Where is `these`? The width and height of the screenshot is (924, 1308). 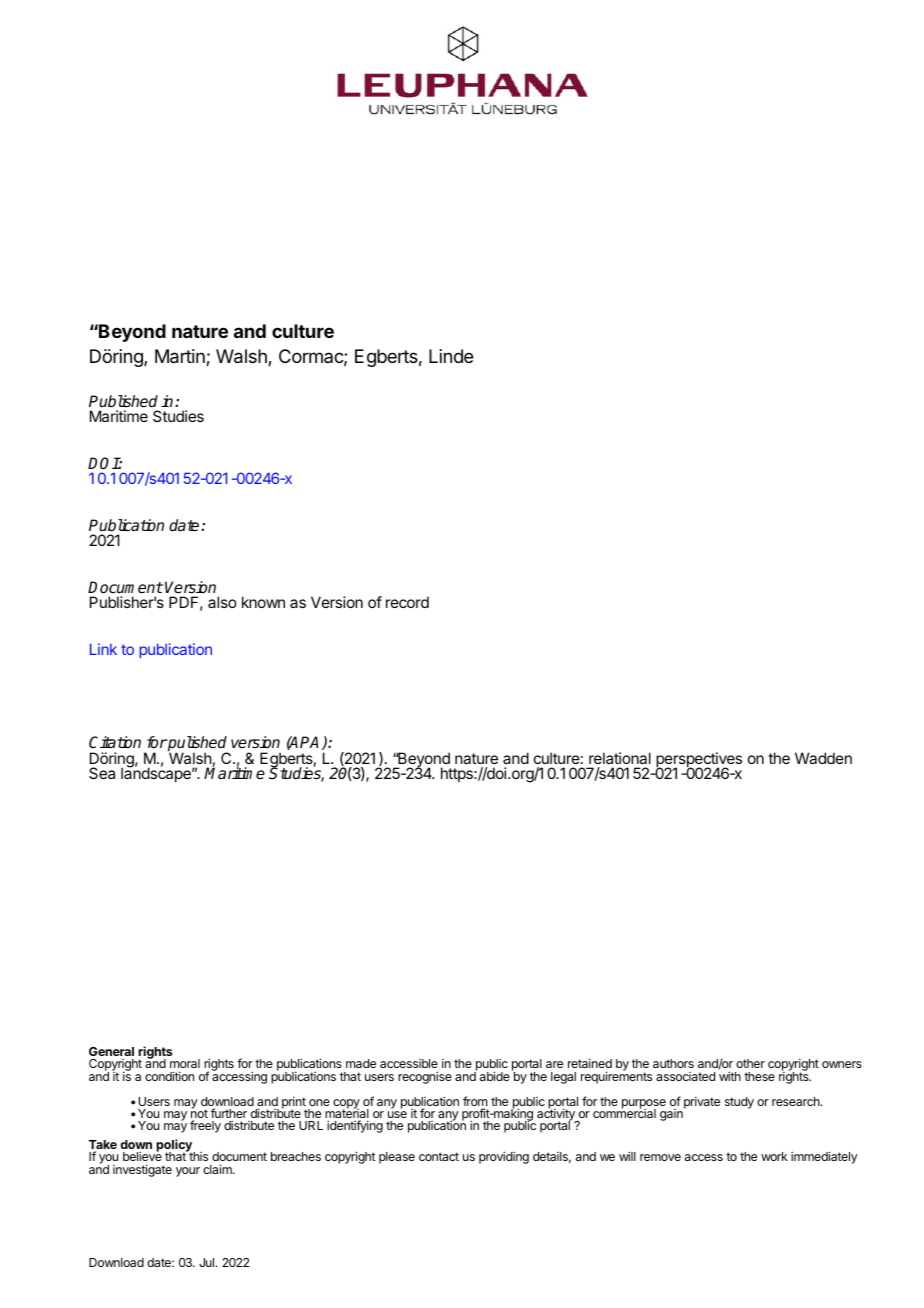
these is located at coordinates (759, 1076).
